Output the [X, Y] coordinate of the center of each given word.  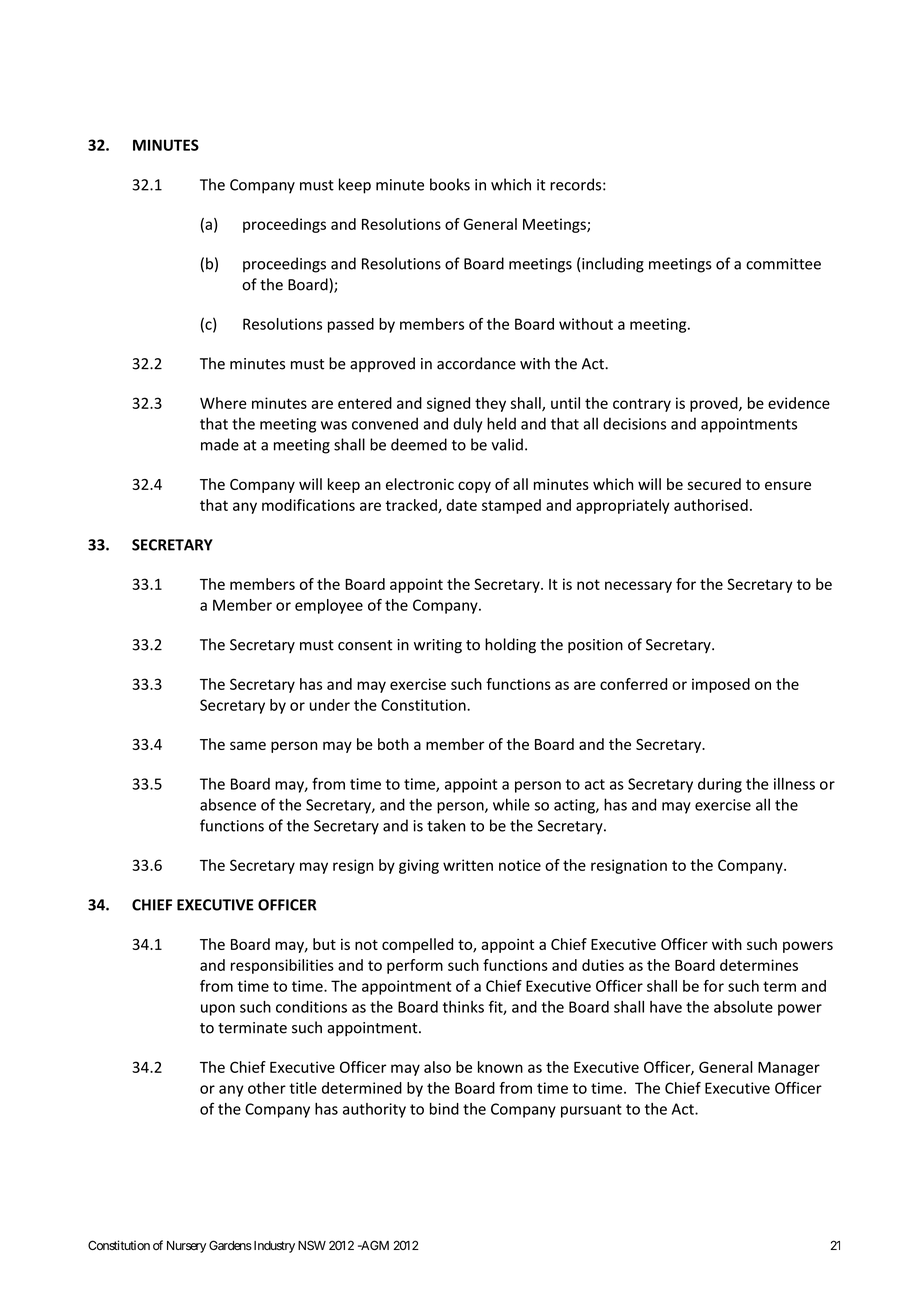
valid [507, 444]
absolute [743, 1007]
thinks [463, 1007]
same [248, 745]
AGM [374, 1245]
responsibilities [282, 966]
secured [714, 484]
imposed [721, 685]
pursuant [591, 1111]
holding [510, 646]
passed [351, 325]
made [220, 444]
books [450, 184]
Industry [273, 1247]
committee [783, 264]
